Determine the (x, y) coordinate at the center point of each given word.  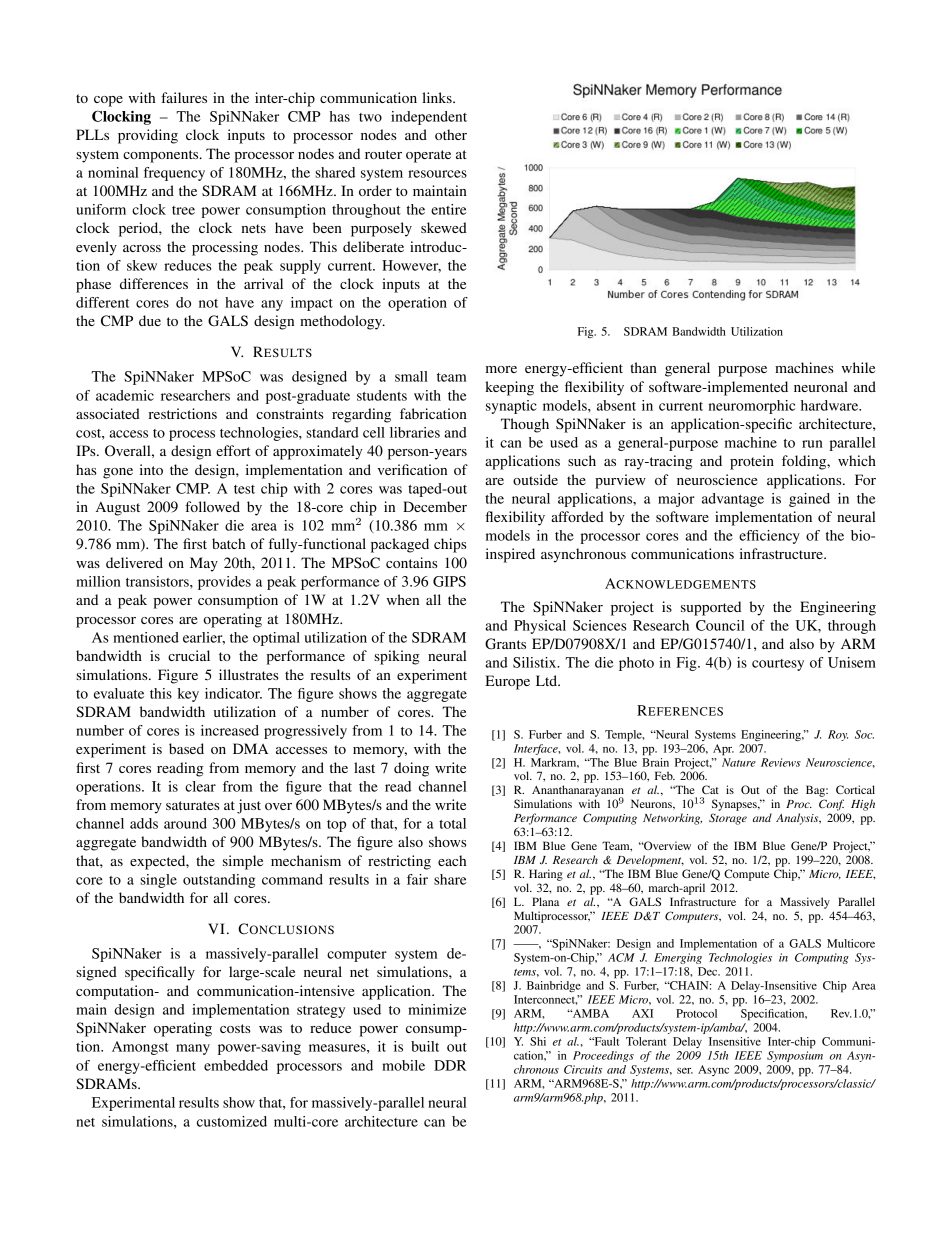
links (438, 97)
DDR (450, 1065)
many (193, 1049)
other (451, 134)
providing (148, 136)
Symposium (795, 1056)
